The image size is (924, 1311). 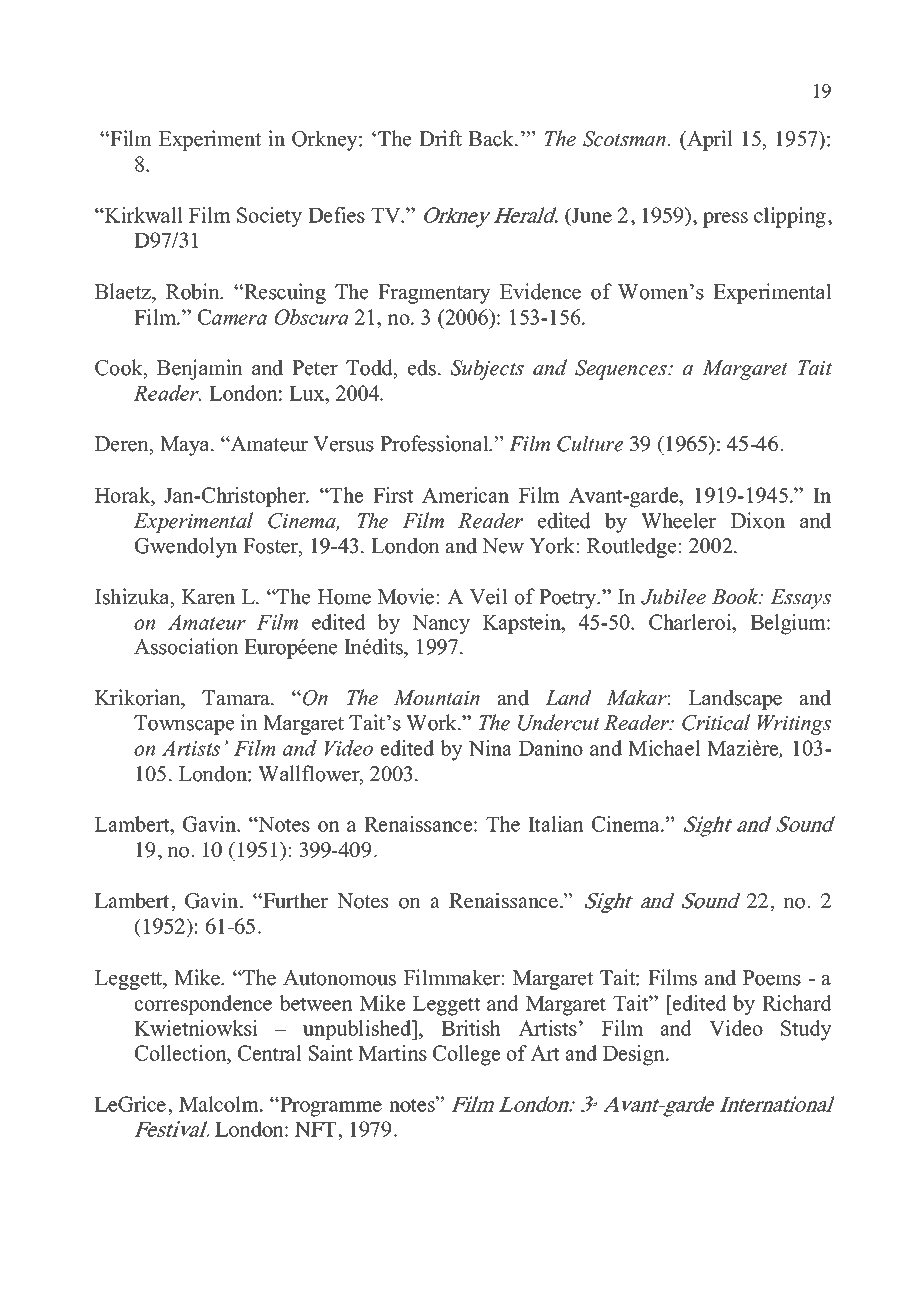 What do you see at coordinates (269, 217) in the screenshot?
I see `Society` at bounding box center [269, 217].
